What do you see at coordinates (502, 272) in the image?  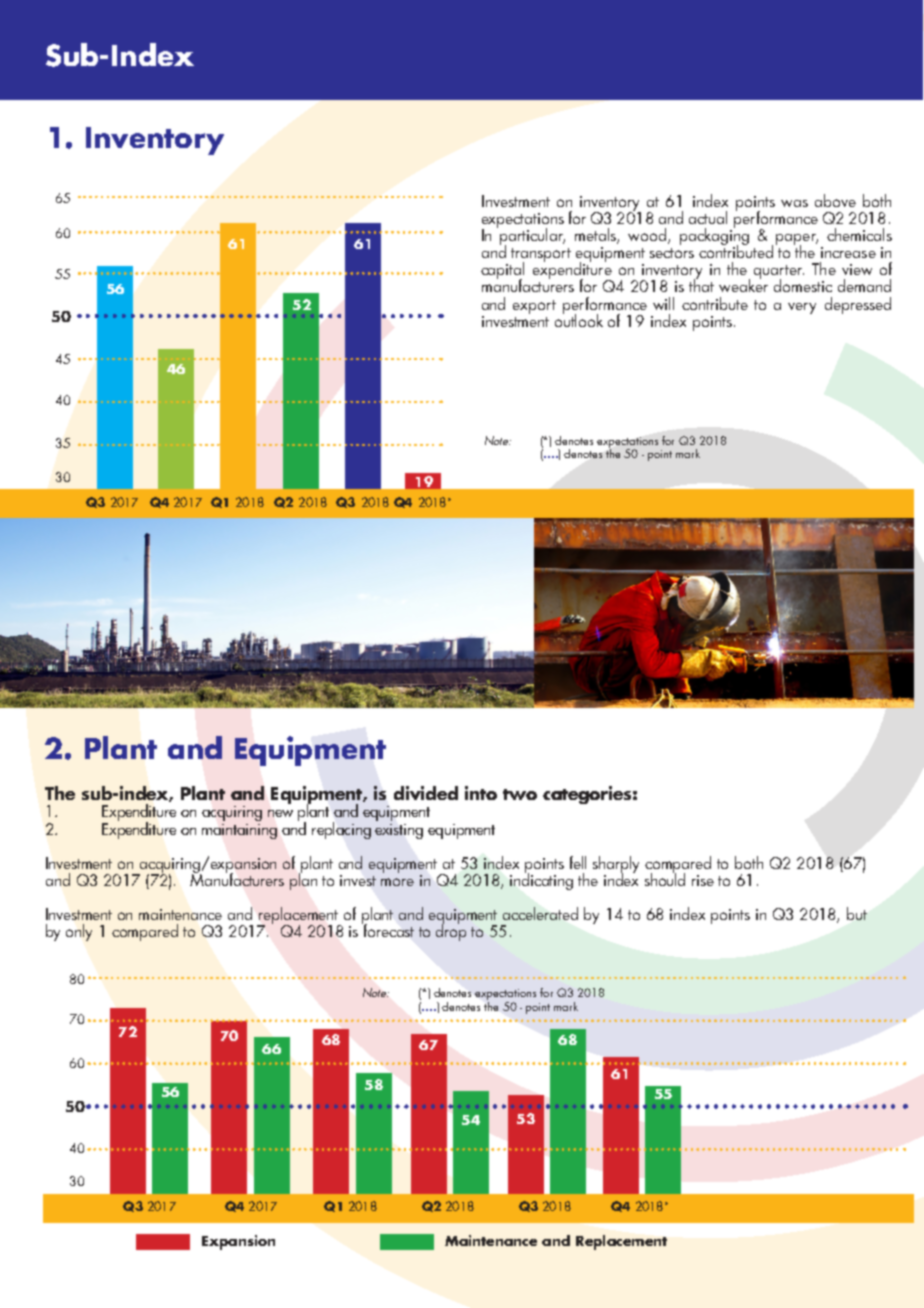 I see `capital` at bounding box center [502, 272].
